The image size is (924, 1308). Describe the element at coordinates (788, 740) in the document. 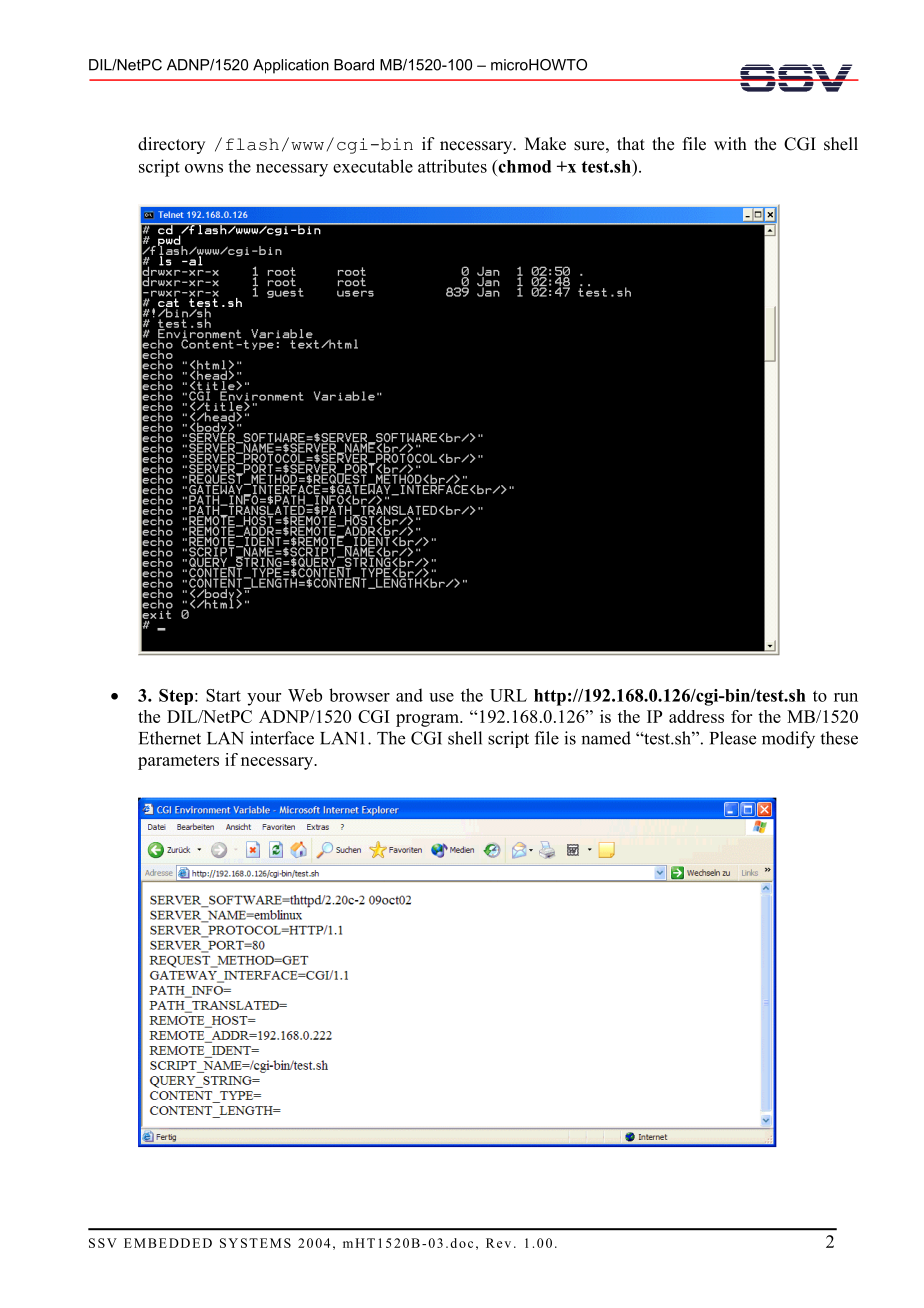

I see `modify` at that location.
